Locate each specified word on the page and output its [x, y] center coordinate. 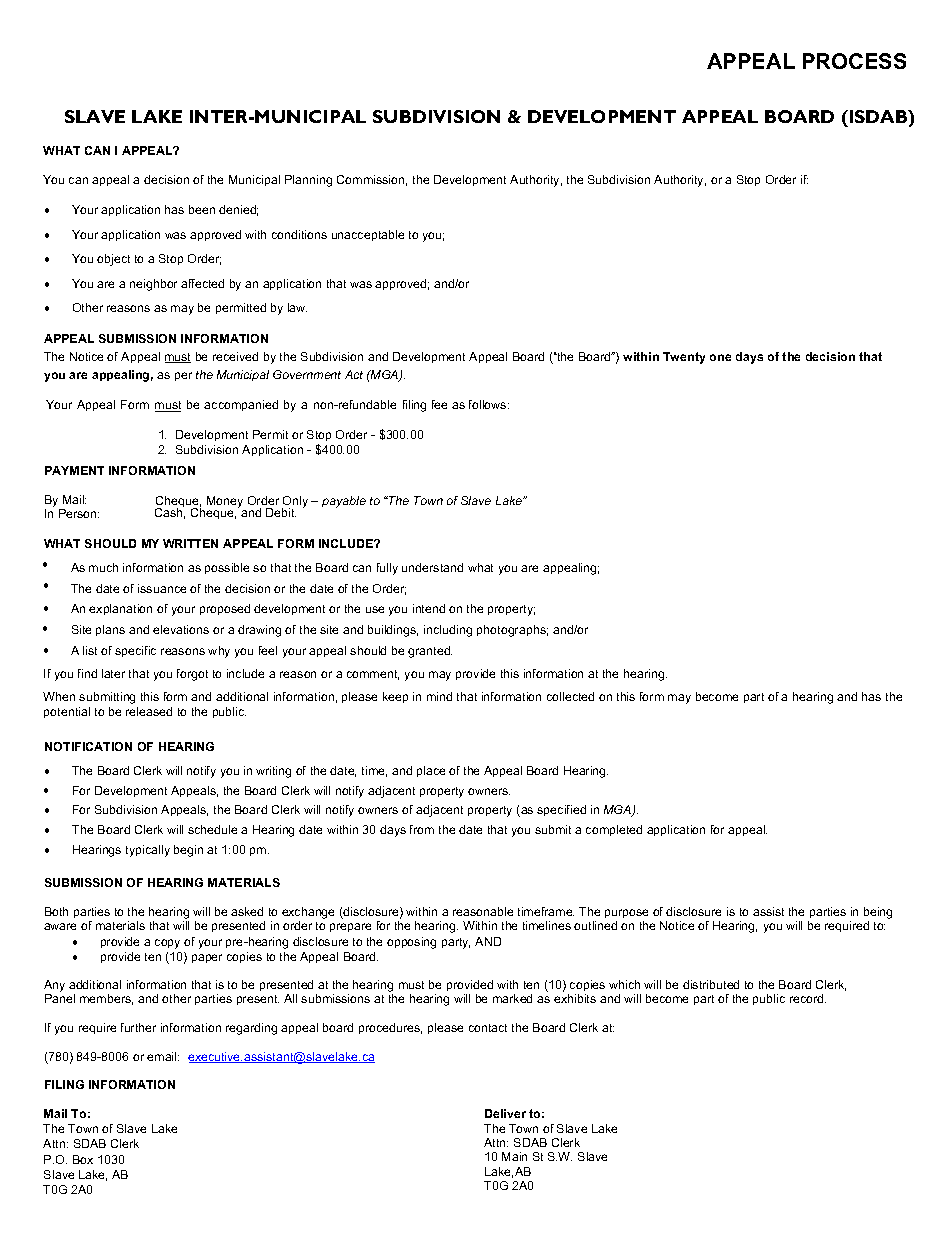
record [808, 998]
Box [83, 1159]
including [448, 631]
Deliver [505, 1113]
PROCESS [854, 61]
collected [570, 696]
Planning [308, 181]
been [202, 209]
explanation [120, 609]
